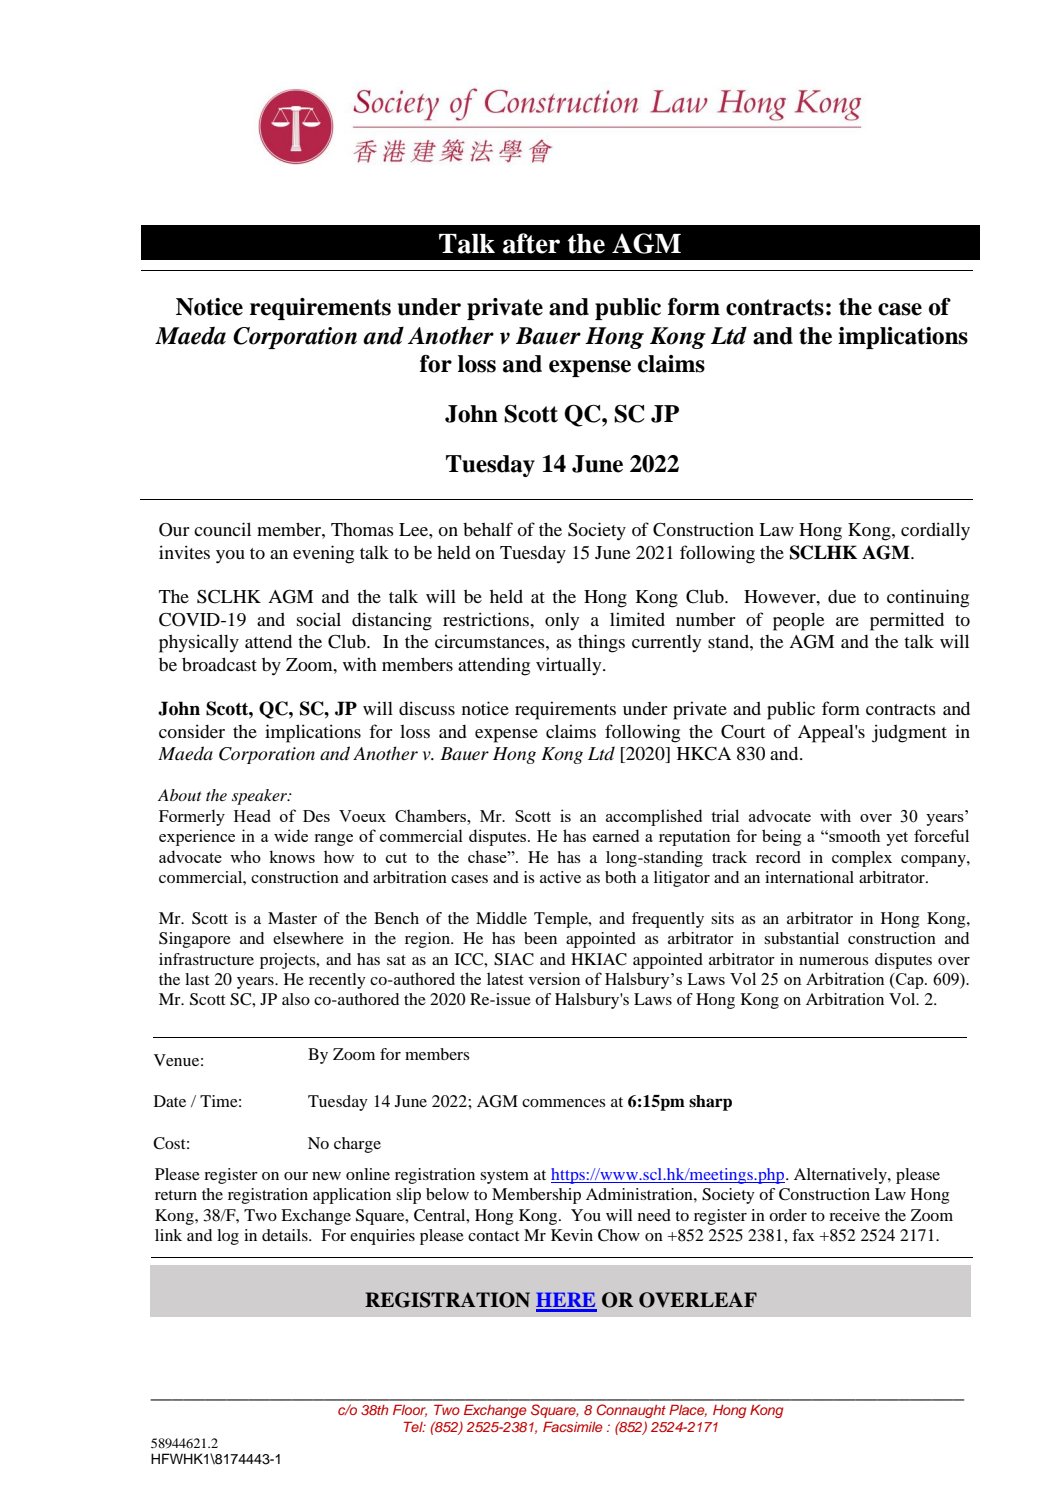 Image resolution: width=1055 pixels, height=1492 pixels. I want to click on Floor, so click(410, 1410).
